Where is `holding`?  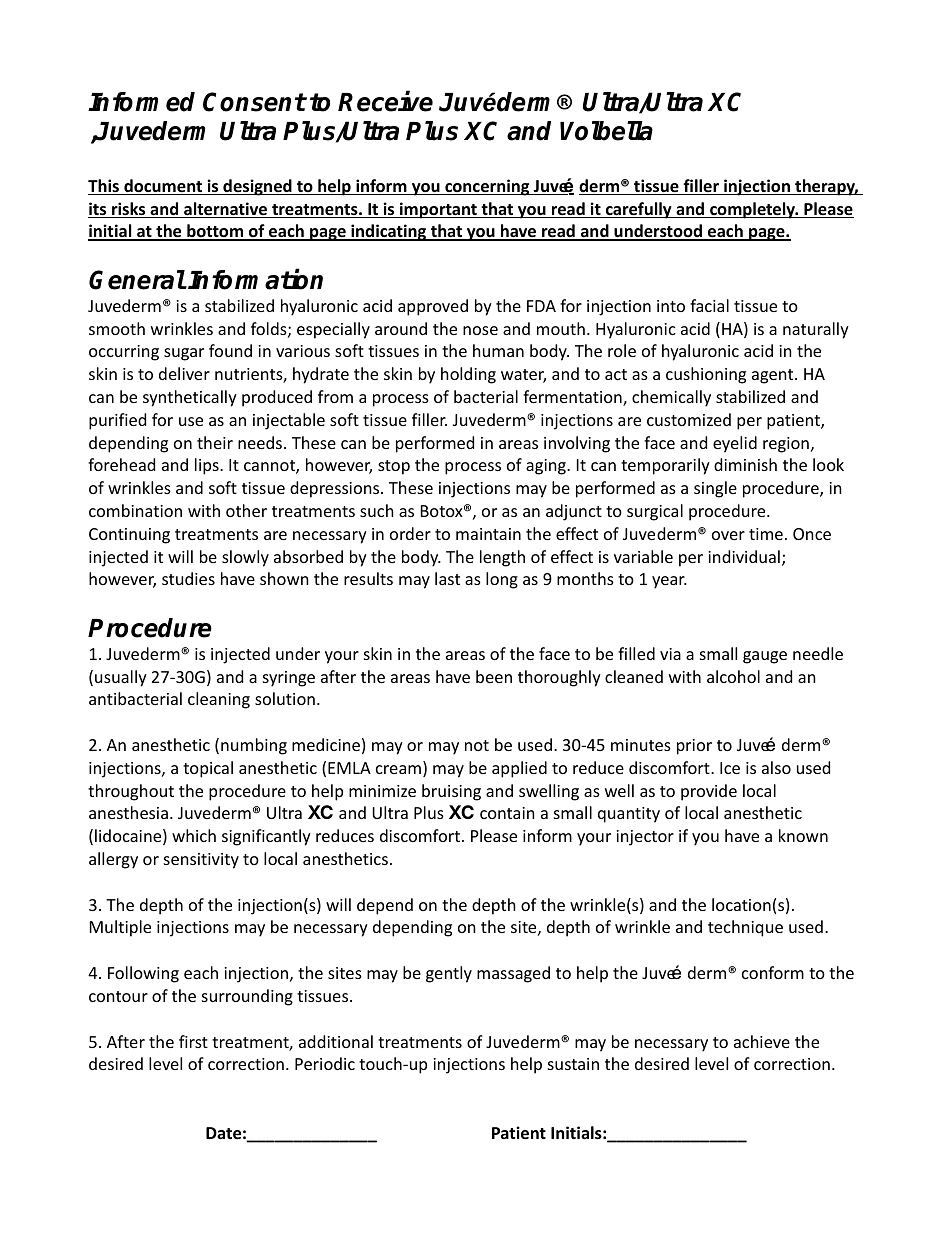
holding is located at coordinates (468, 375).
